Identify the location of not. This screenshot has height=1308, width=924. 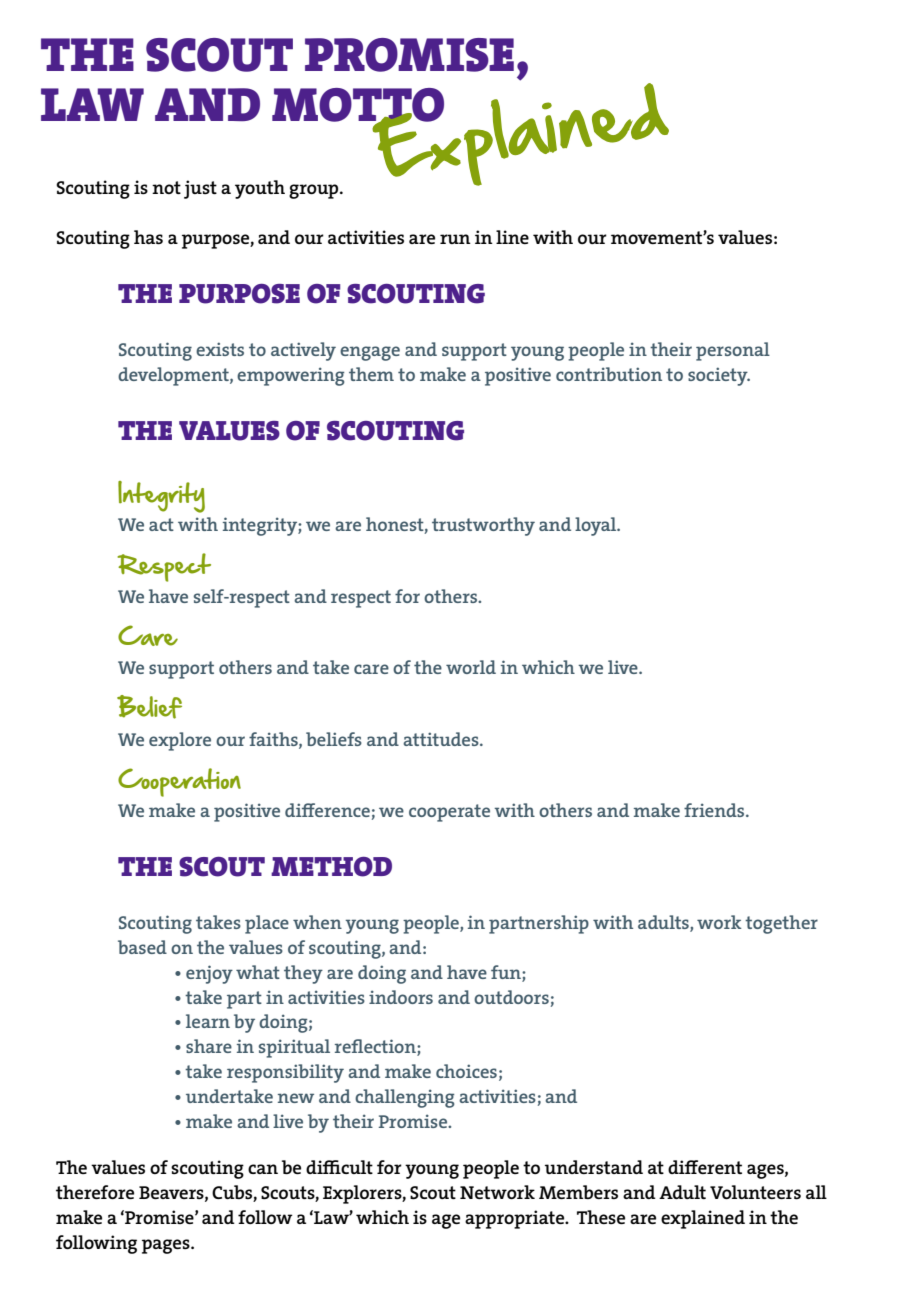
(166, 187).
